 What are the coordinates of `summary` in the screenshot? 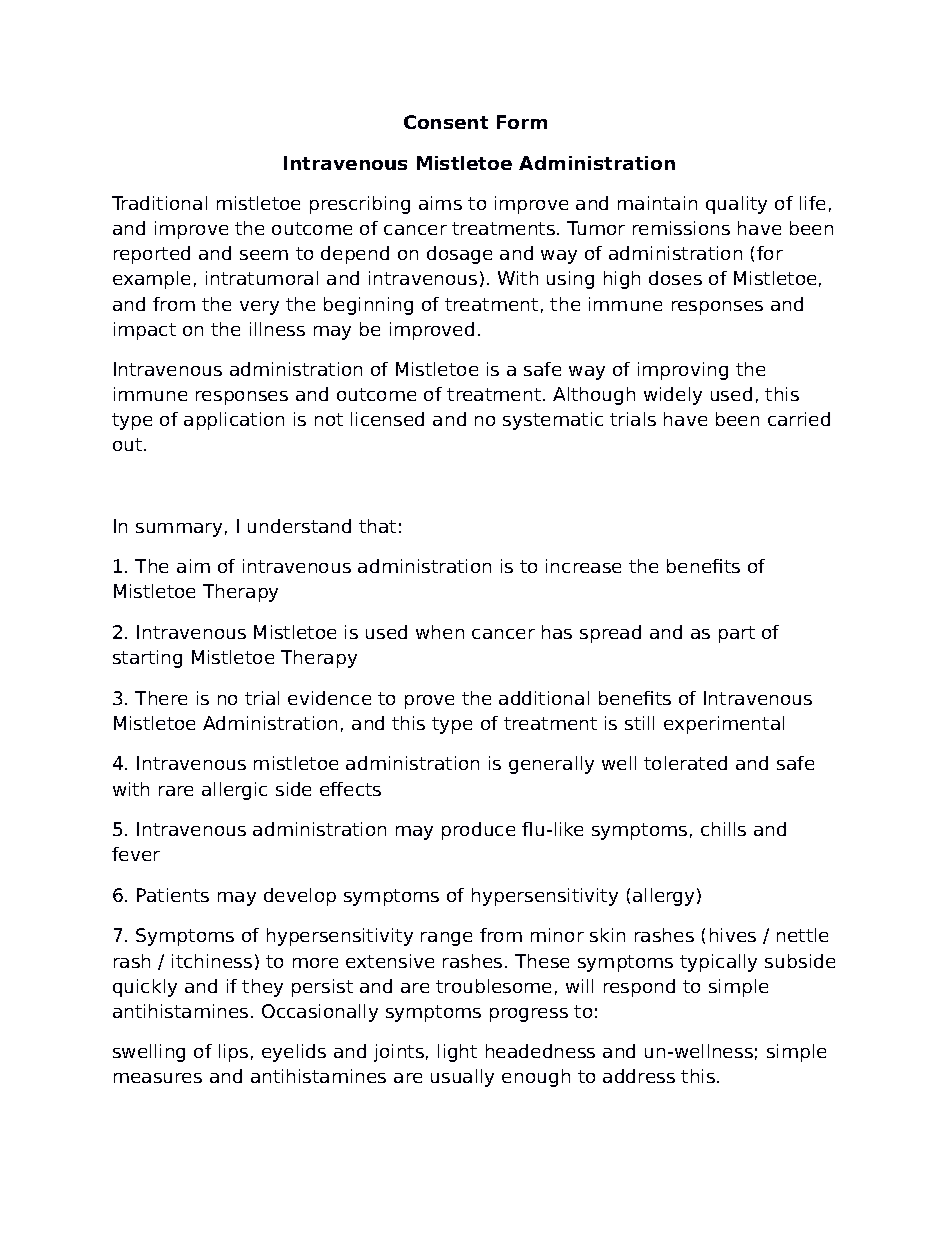 It's located at (179, 530).
